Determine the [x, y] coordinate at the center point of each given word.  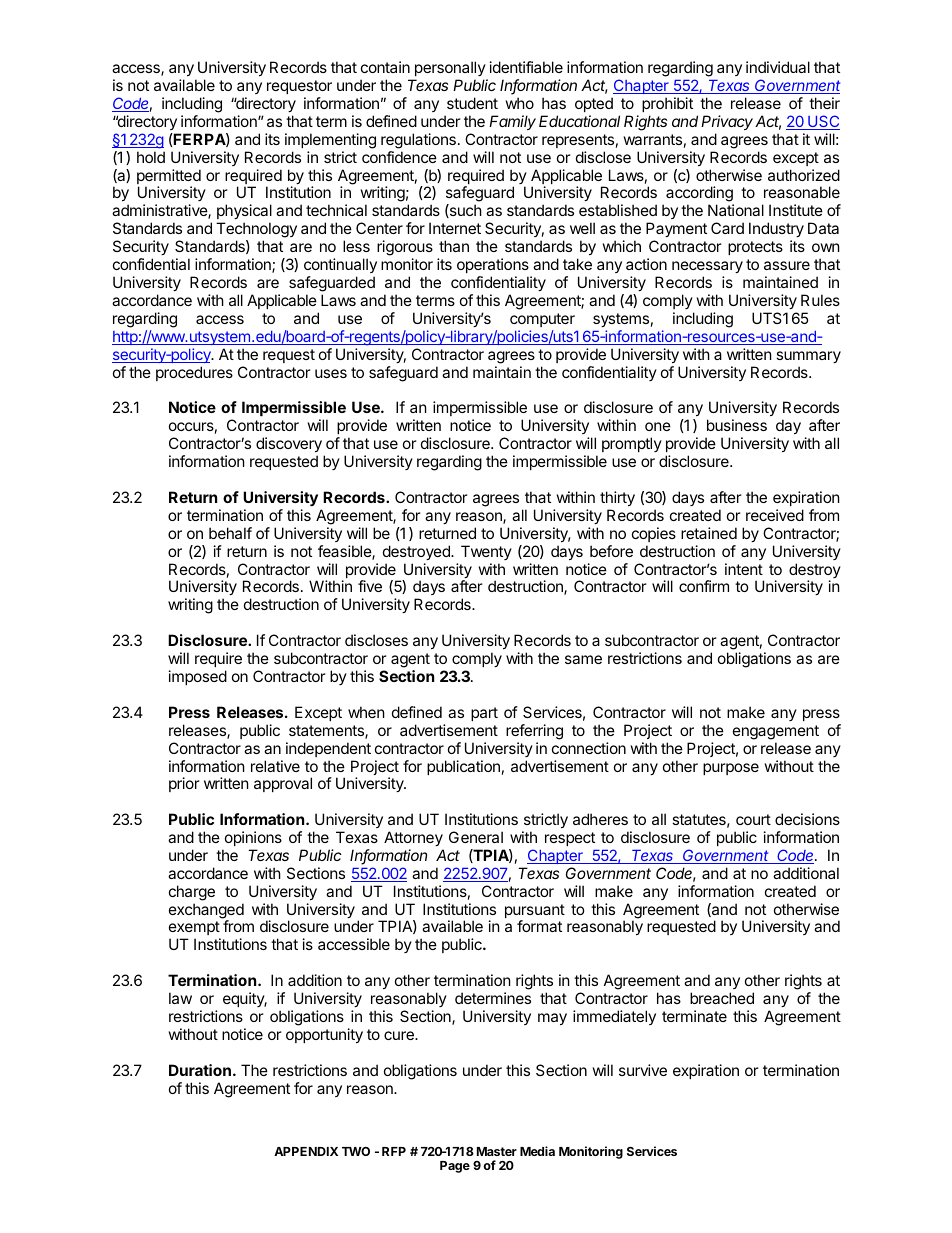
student [472, 103]
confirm [704, 586]
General [476, 837]
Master [497, 1151]
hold [151, 157]
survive [643, 1070]
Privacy [727, 122]
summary [808, 357]
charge [192, 893]
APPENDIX [306, 1151]
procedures [194, 373]
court [753, 819]
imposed [198, 677]
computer [542, 320]
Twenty [486, 552]
